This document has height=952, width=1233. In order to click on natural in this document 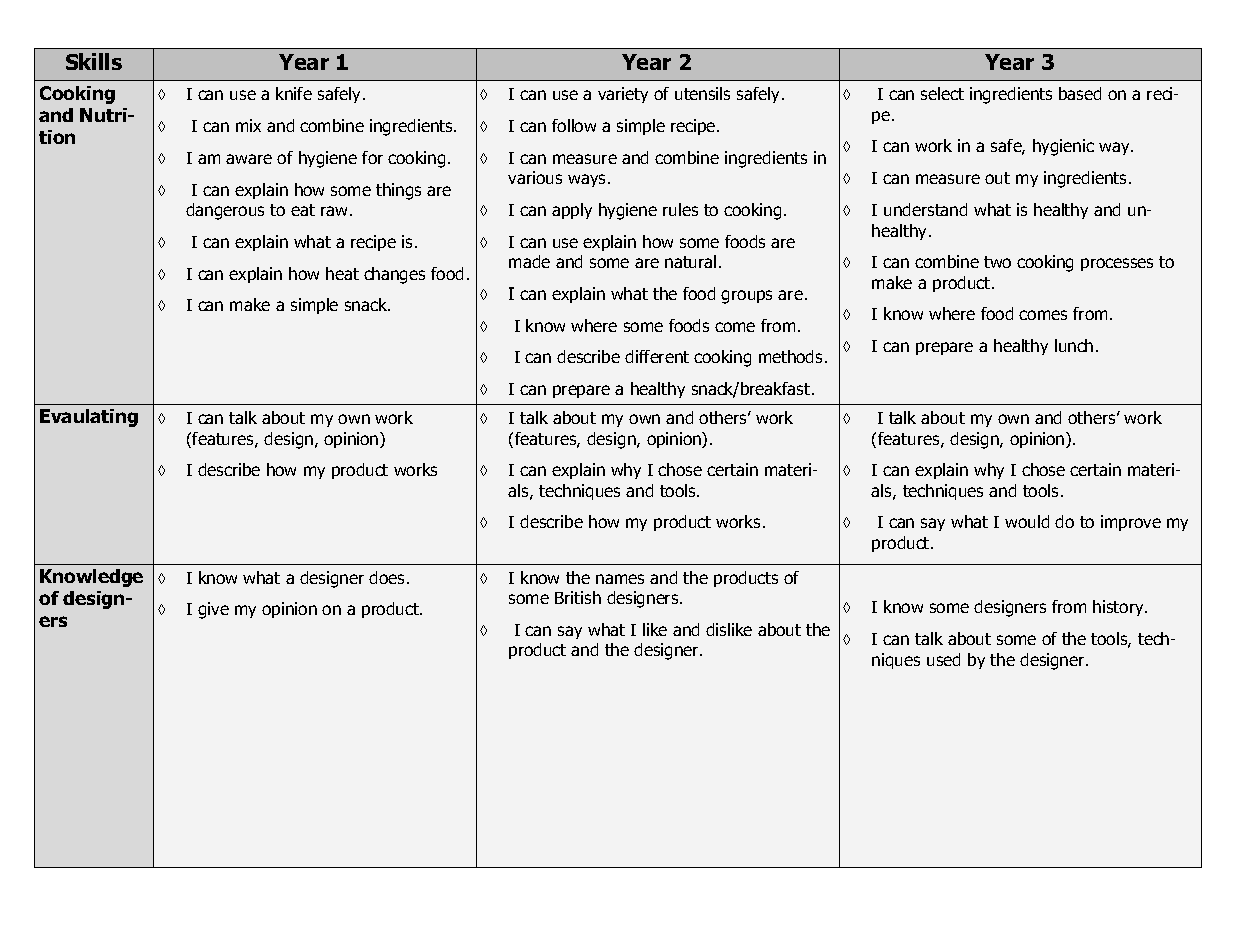, I will do `click(690, 261)`.
